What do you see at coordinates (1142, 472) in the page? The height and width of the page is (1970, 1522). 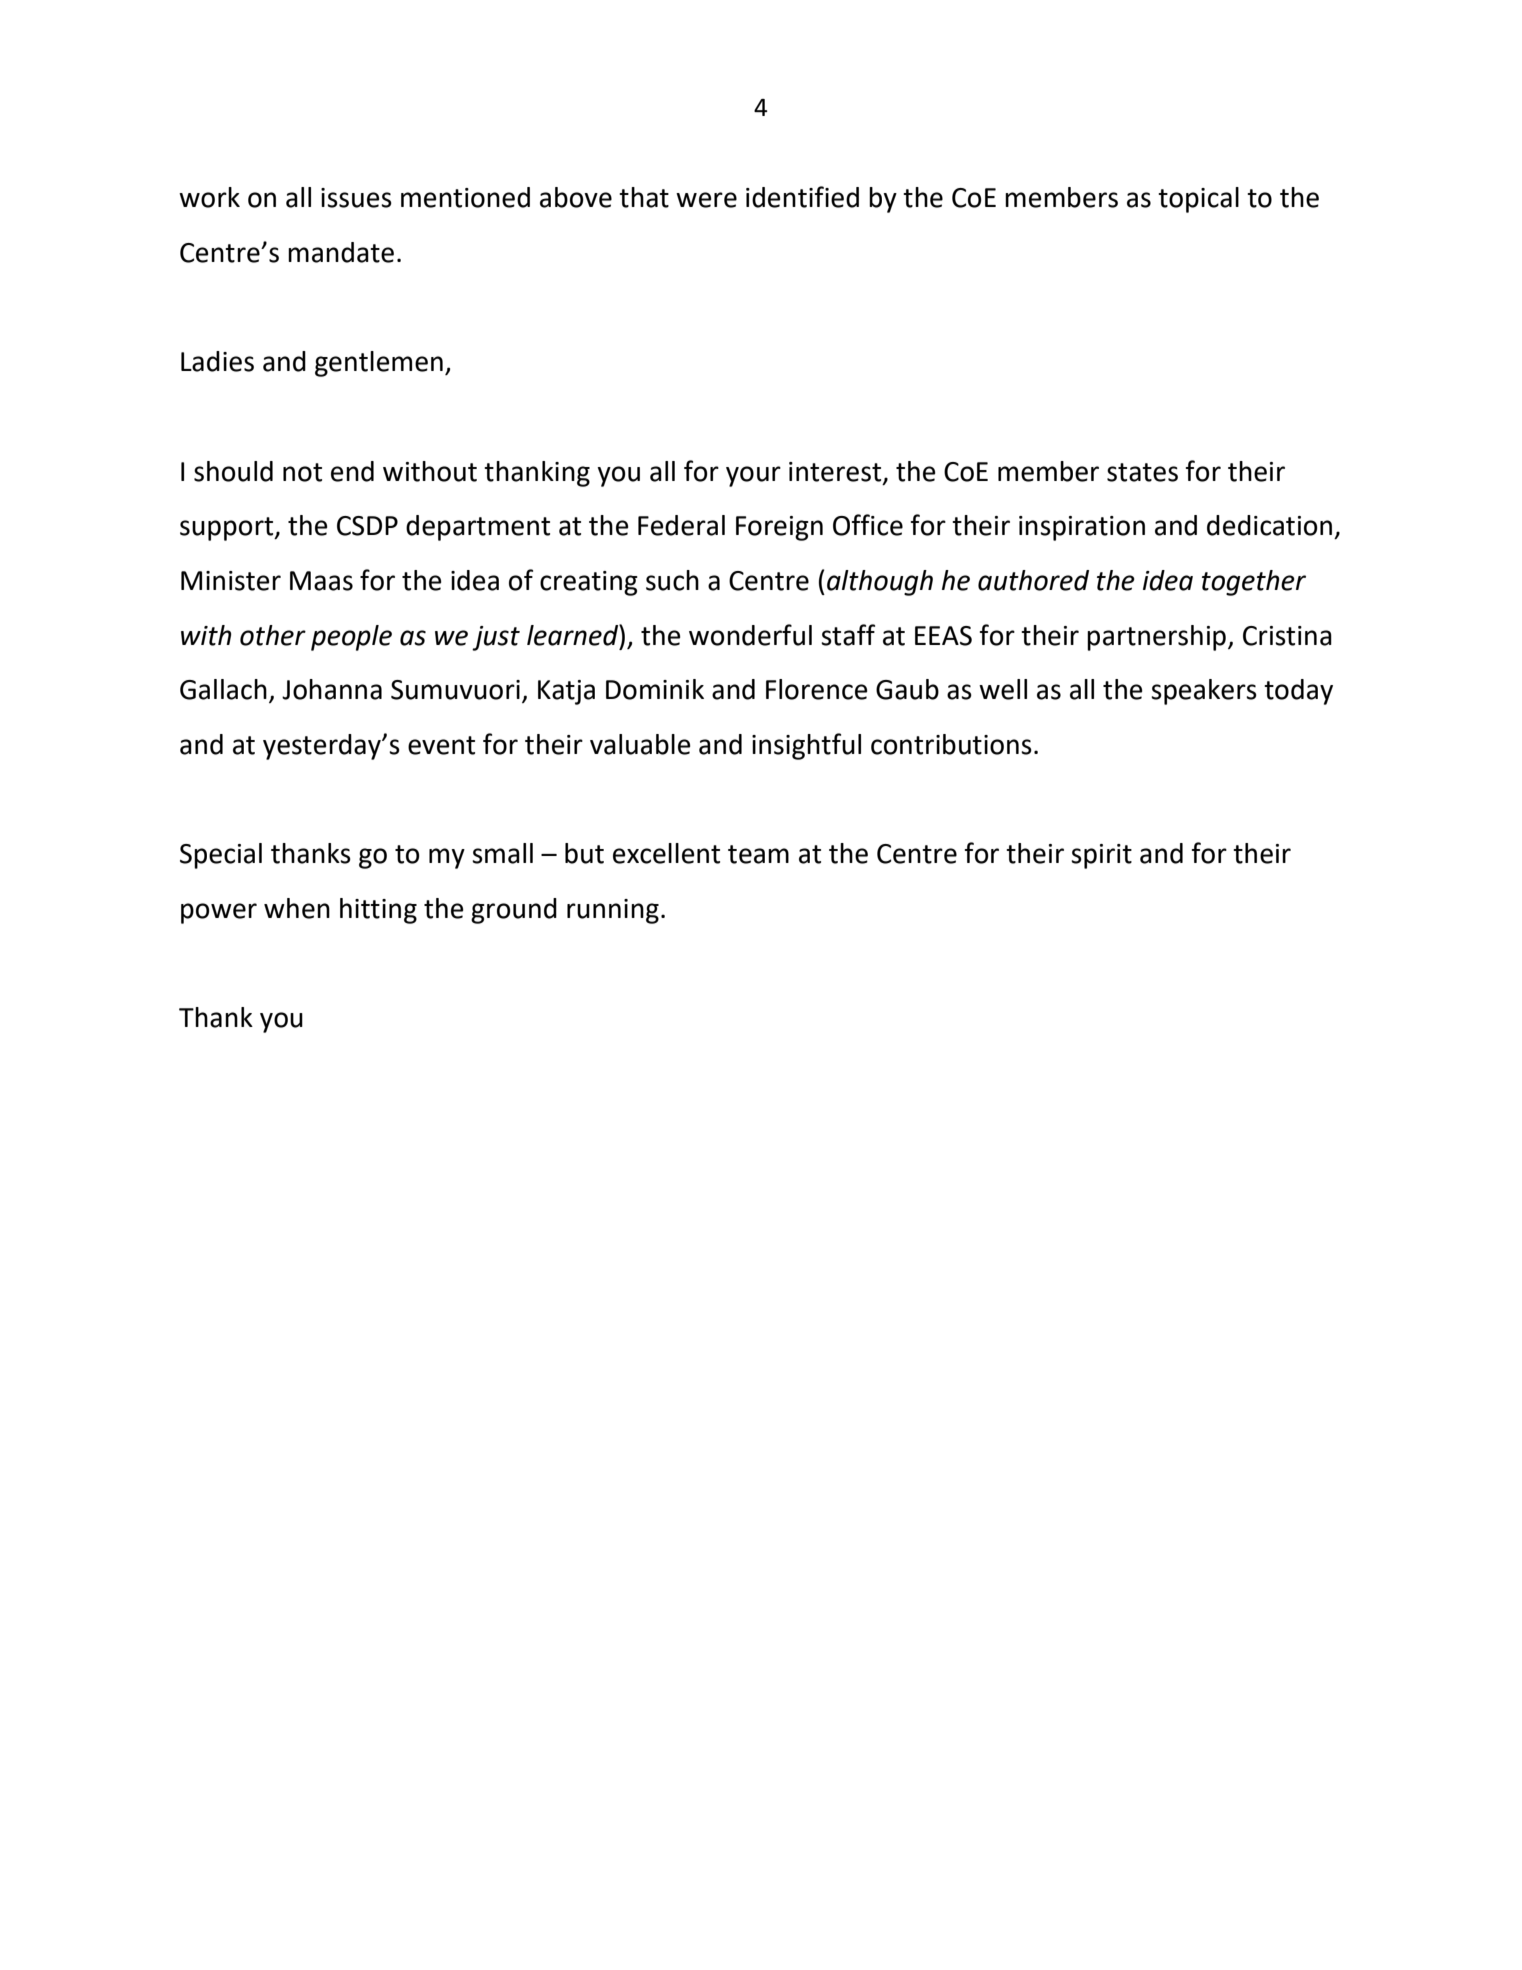 I see `states` at bounding box center [1142, 472].
